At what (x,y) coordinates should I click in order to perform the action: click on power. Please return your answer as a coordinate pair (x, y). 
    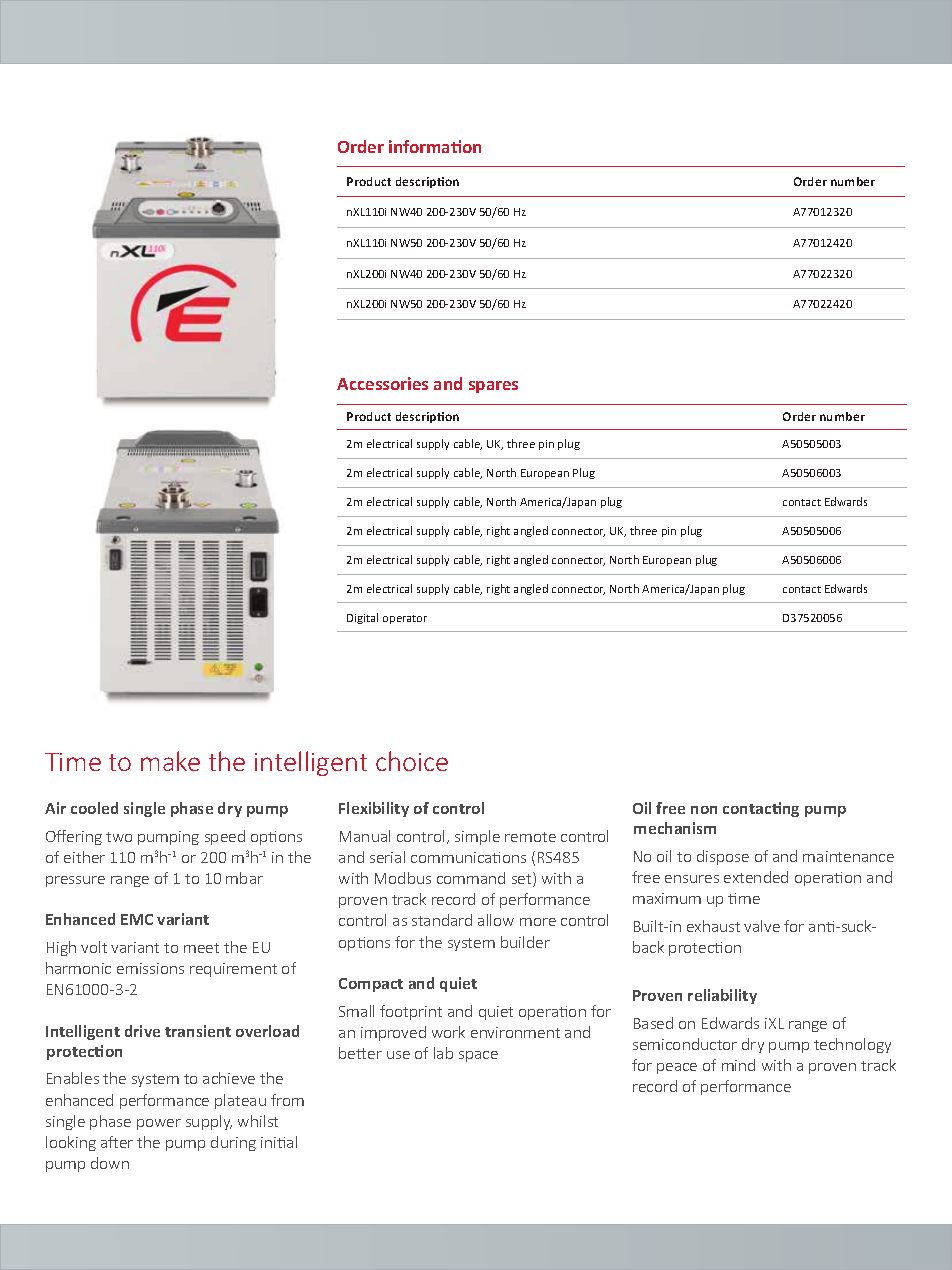
    Looking at the image, I should click on (159, 1124).
